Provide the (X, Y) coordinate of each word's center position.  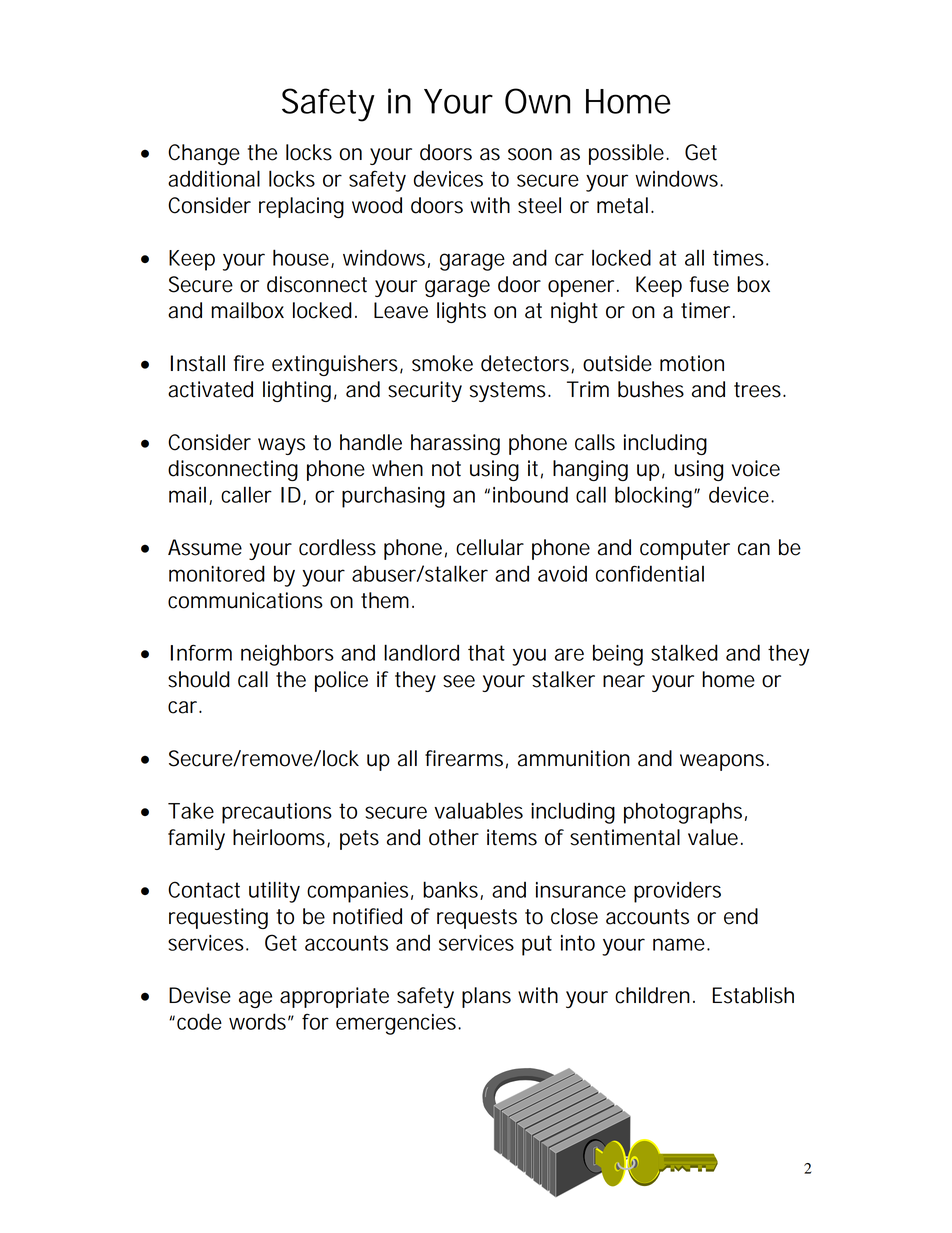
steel (539, 205)
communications (245, 600)
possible (626, 154)
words (257, 1021)
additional (214, 178)
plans (486, 997)
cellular (490, 547)
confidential (650, 573)
